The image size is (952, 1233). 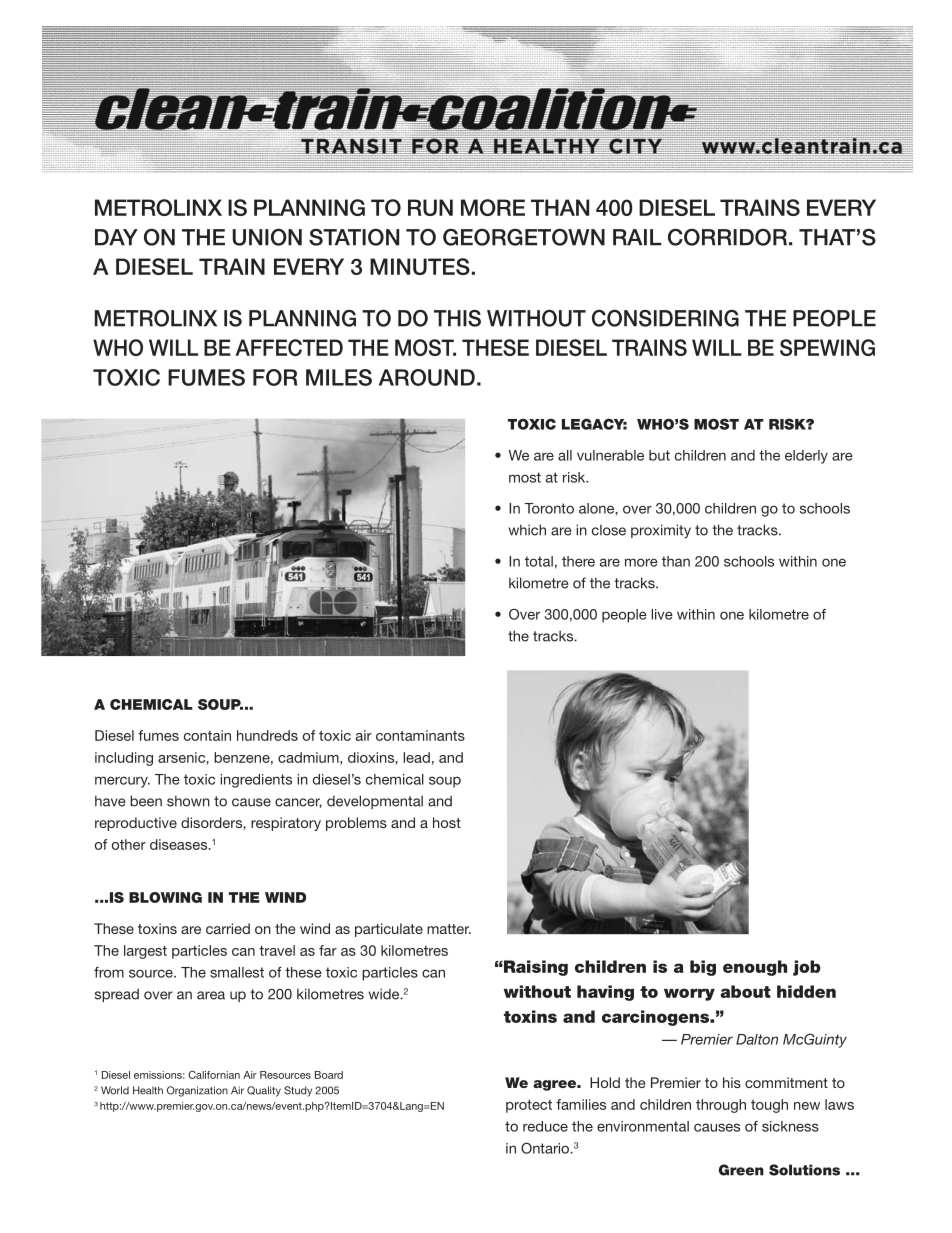 What do you see at coordinates (339, 377) in the screenshot?
I see `MILES` at bounding box center [339, 377].
